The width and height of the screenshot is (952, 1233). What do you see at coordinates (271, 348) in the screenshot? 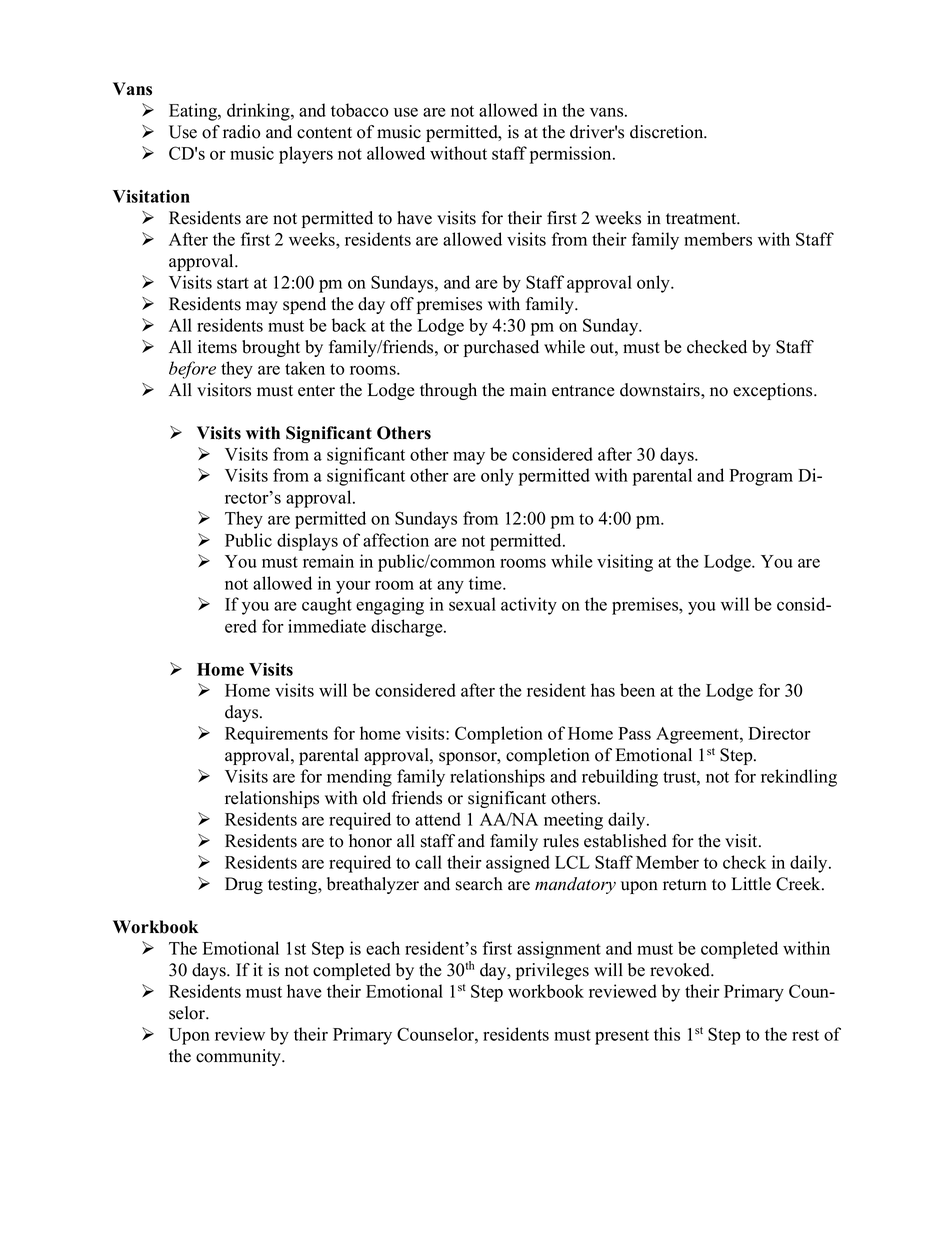
I see `brought` at bounding box center [271, 348].
